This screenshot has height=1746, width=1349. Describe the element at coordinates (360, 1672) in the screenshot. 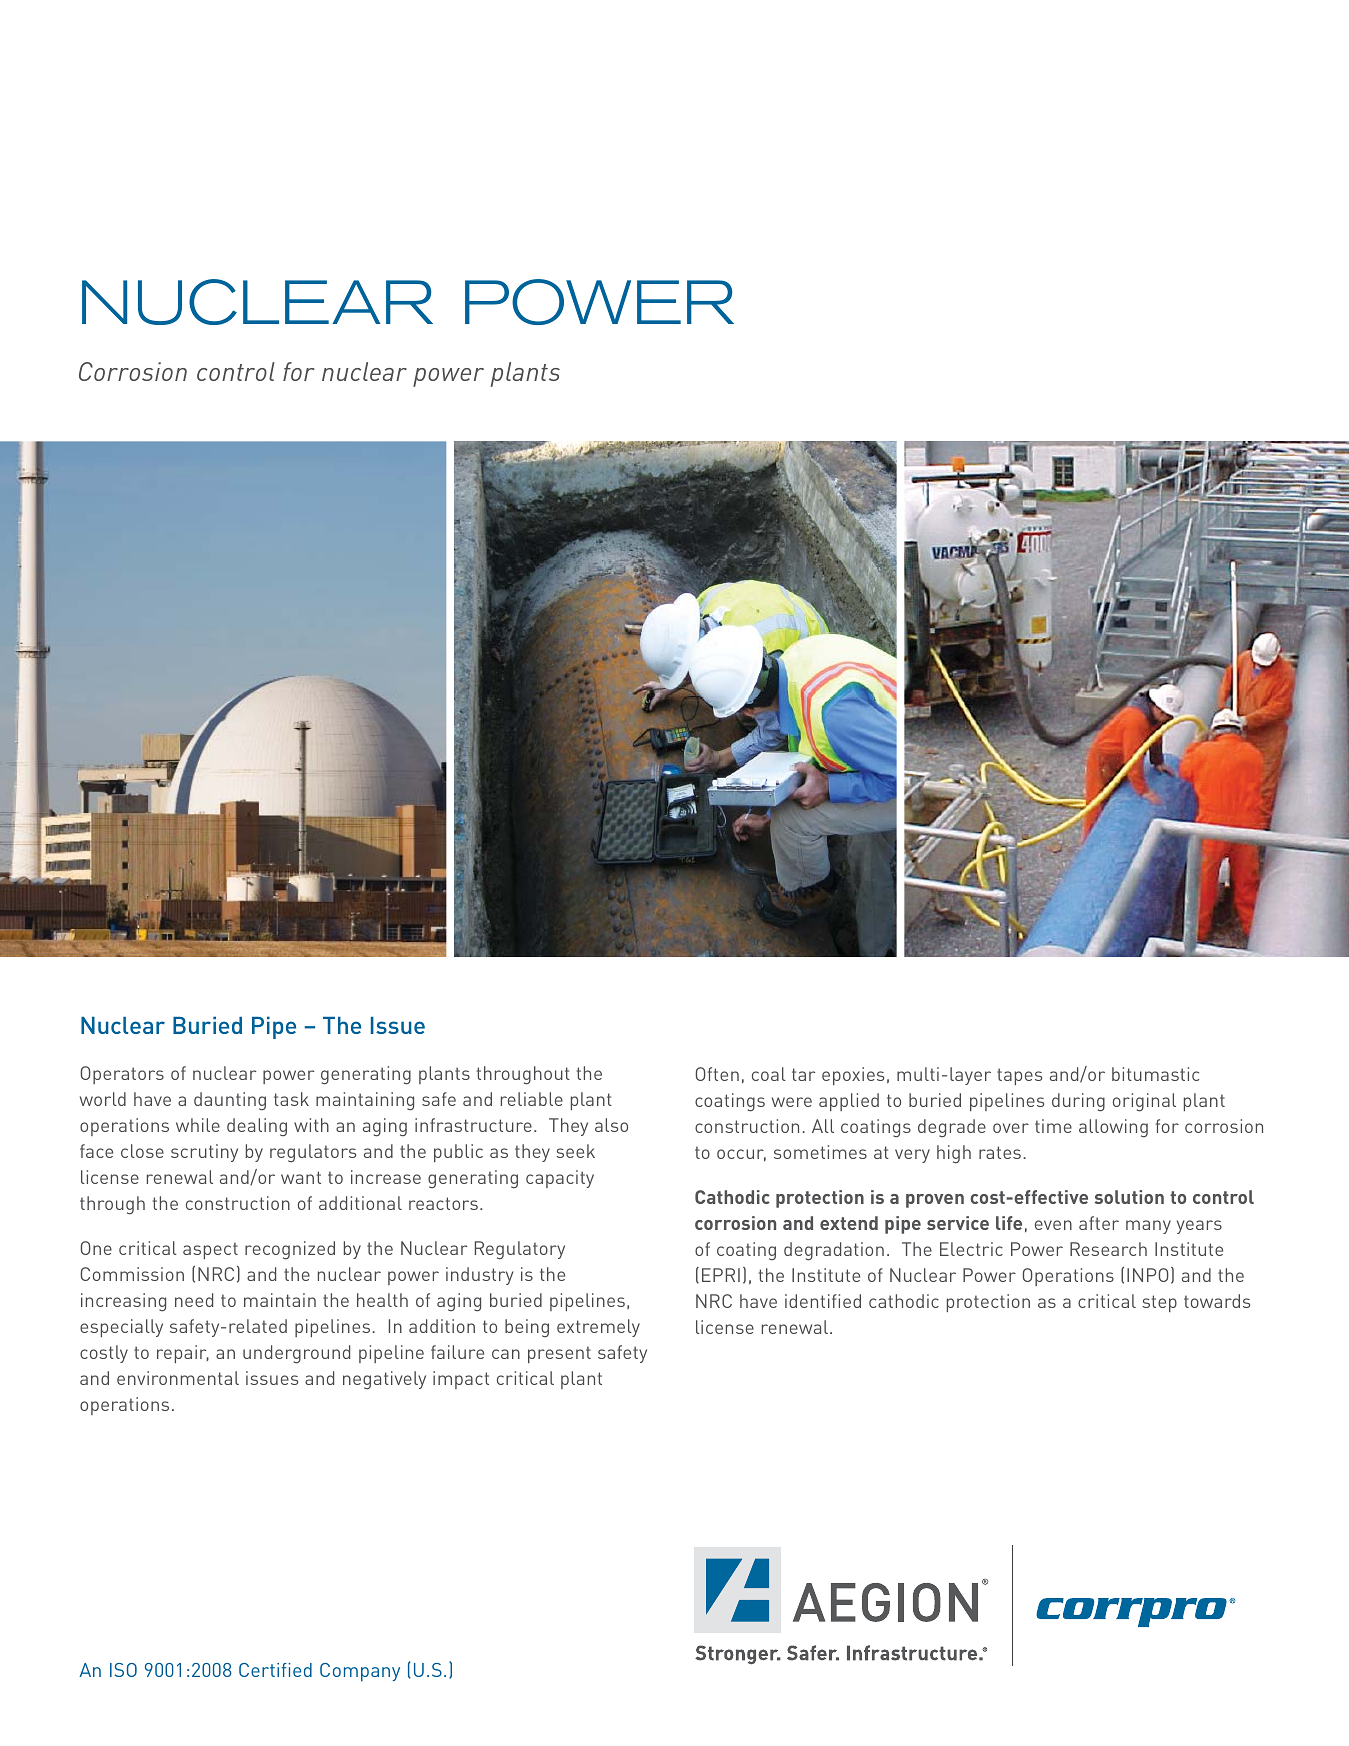

I see `Company` at that location.
